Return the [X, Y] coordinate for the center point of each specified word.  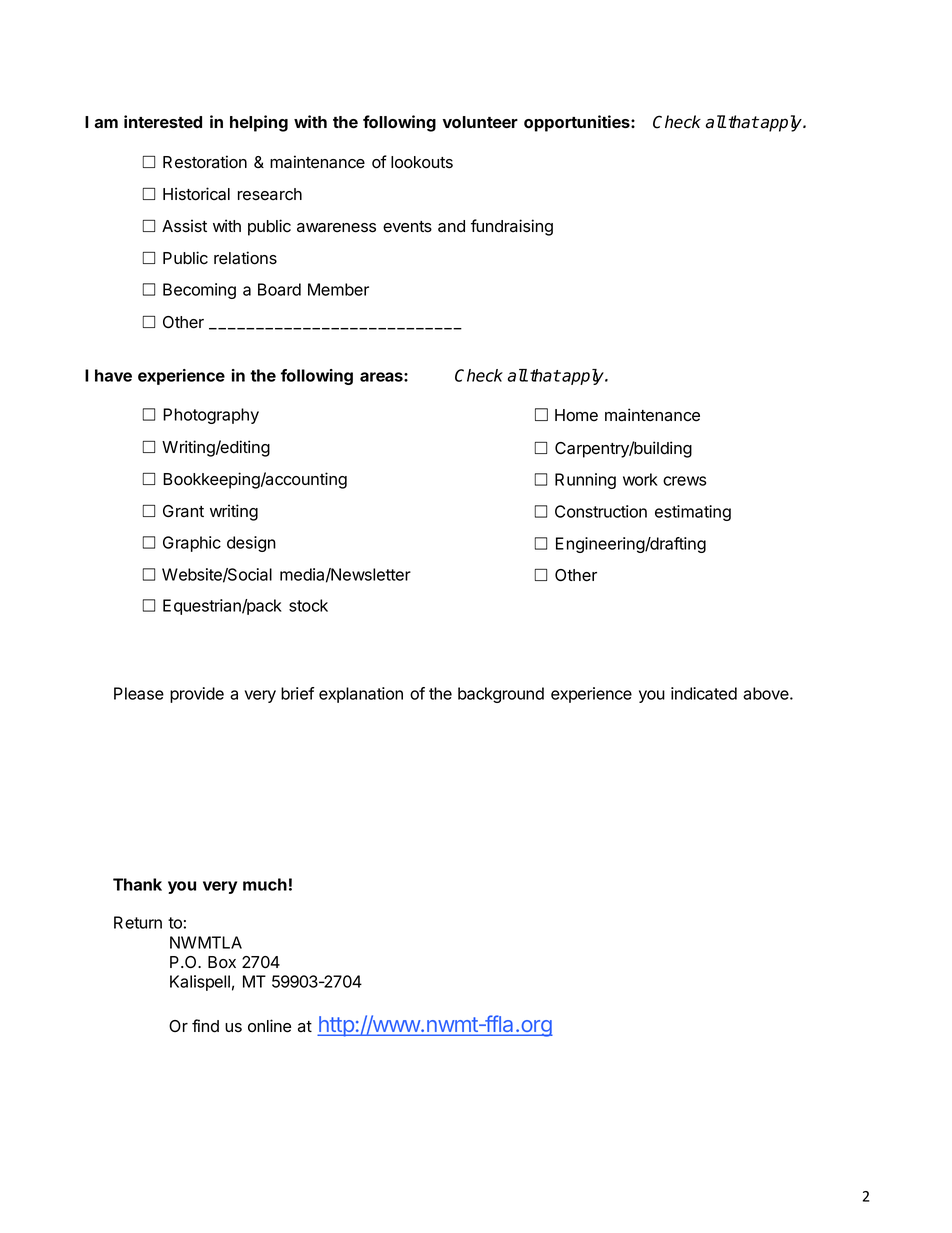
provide [197, 695]
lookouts [422, 162]
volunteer [480, 122]
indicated [704, 693]
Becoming [199, 291]
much [265, 884]
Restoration [205, 162]
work [640, 479]
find [205, 1026]
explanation [361, 695]
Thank [137, 884]
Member [338, 289]
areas [382, 377]
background [501, 695]
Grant [183, 511]
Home [576, 415]
